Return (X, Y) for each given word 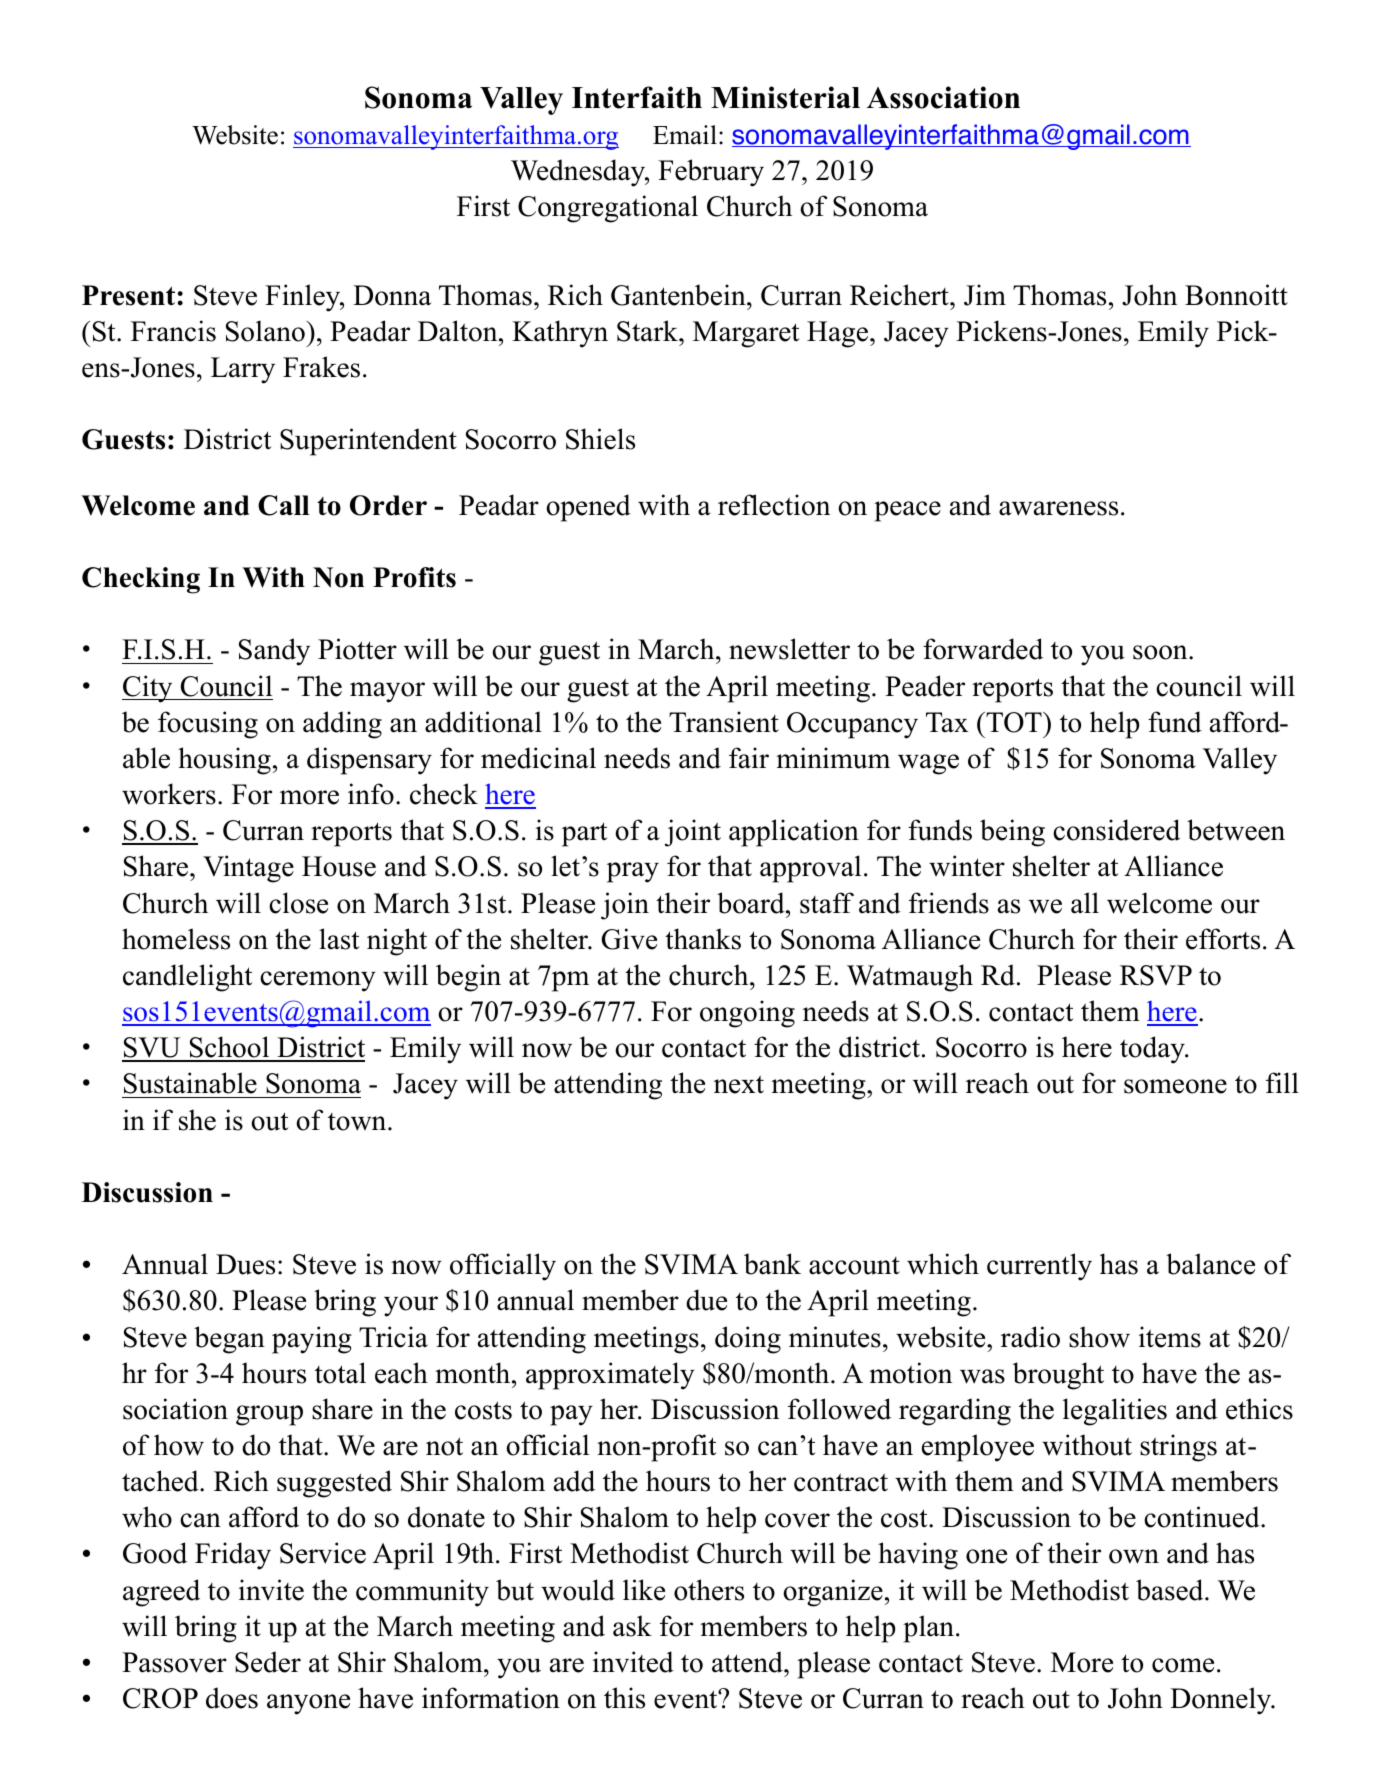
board (752, 903)
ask (632, 1626)
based (1171, 1590)
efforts (1223, 939)
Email (685, 134)
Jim (985, 295)
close (298, 903)
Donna (392, 295)
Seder (268, 1662)
